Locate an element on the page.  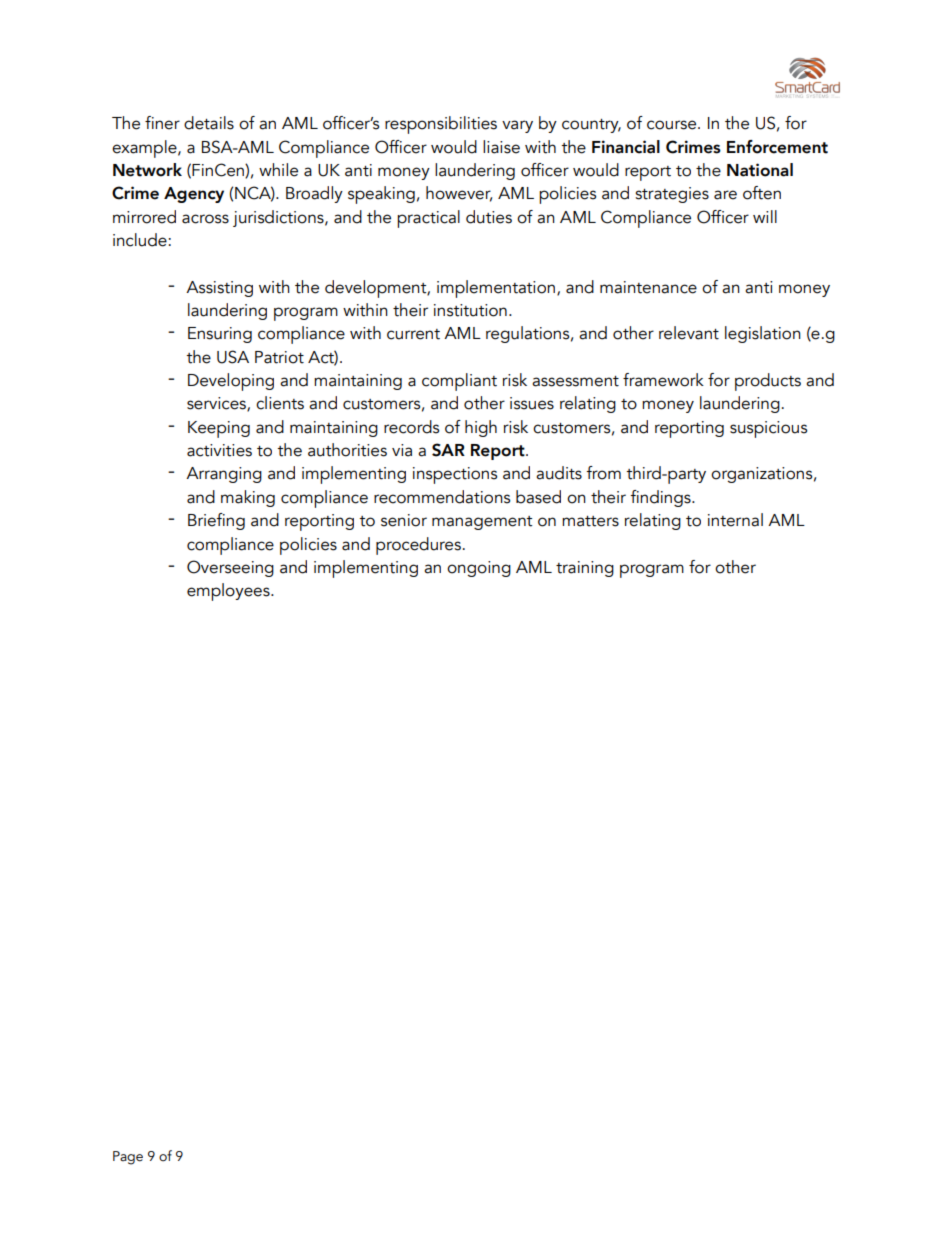
training is located at coordinates (585, 569).
